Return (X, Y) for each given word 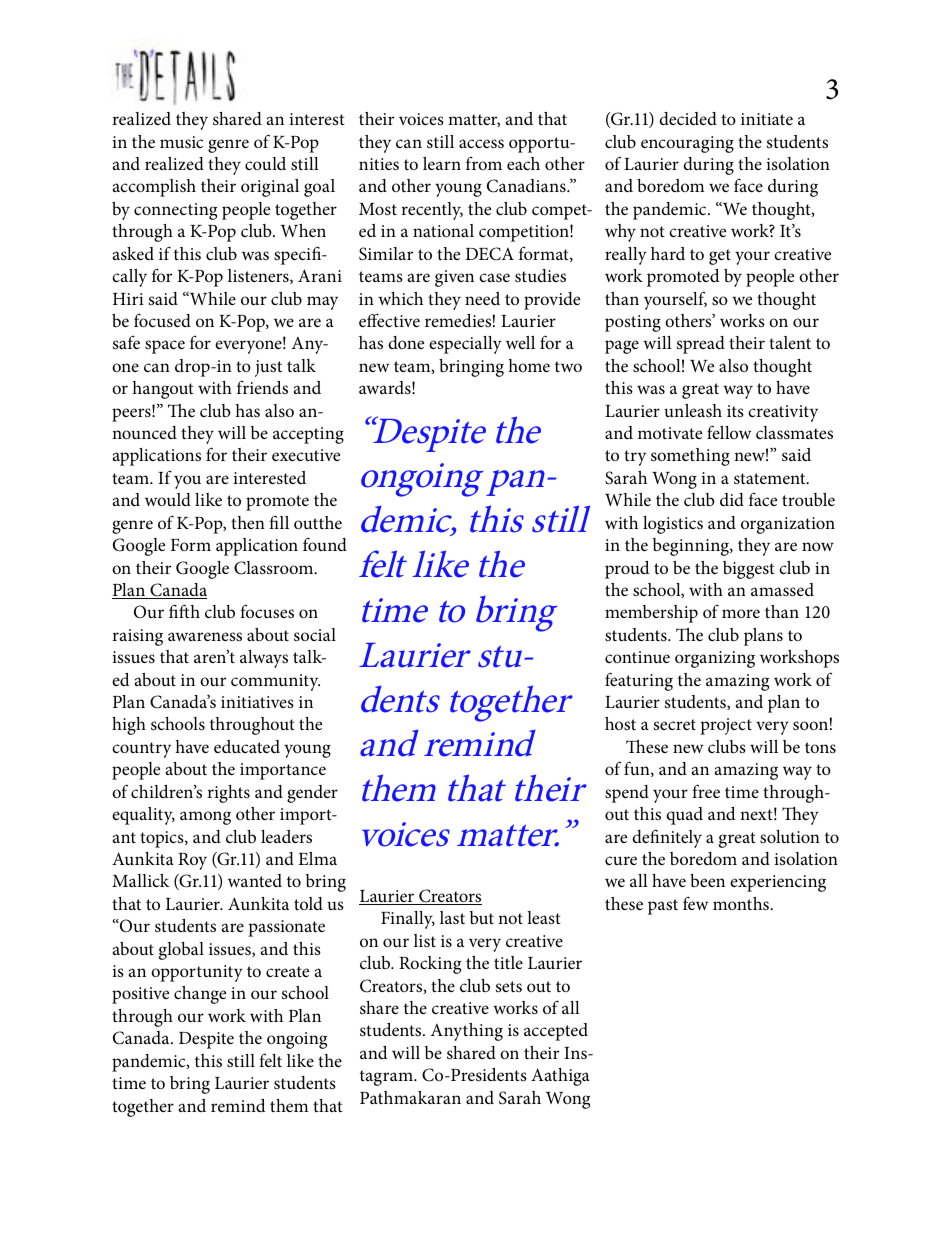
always (264, 659)
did (732, 499)
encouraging (687, 144)
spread (701, 345)
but (482, 918)
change (200, 995)
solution (790, 836)
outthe (318, 522)
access (481, 143)
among (205, 818)
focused (162, 320)
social (315, 635)
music (181, 142)
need (482, 298)
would (168, 499)
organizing (715, 659)
